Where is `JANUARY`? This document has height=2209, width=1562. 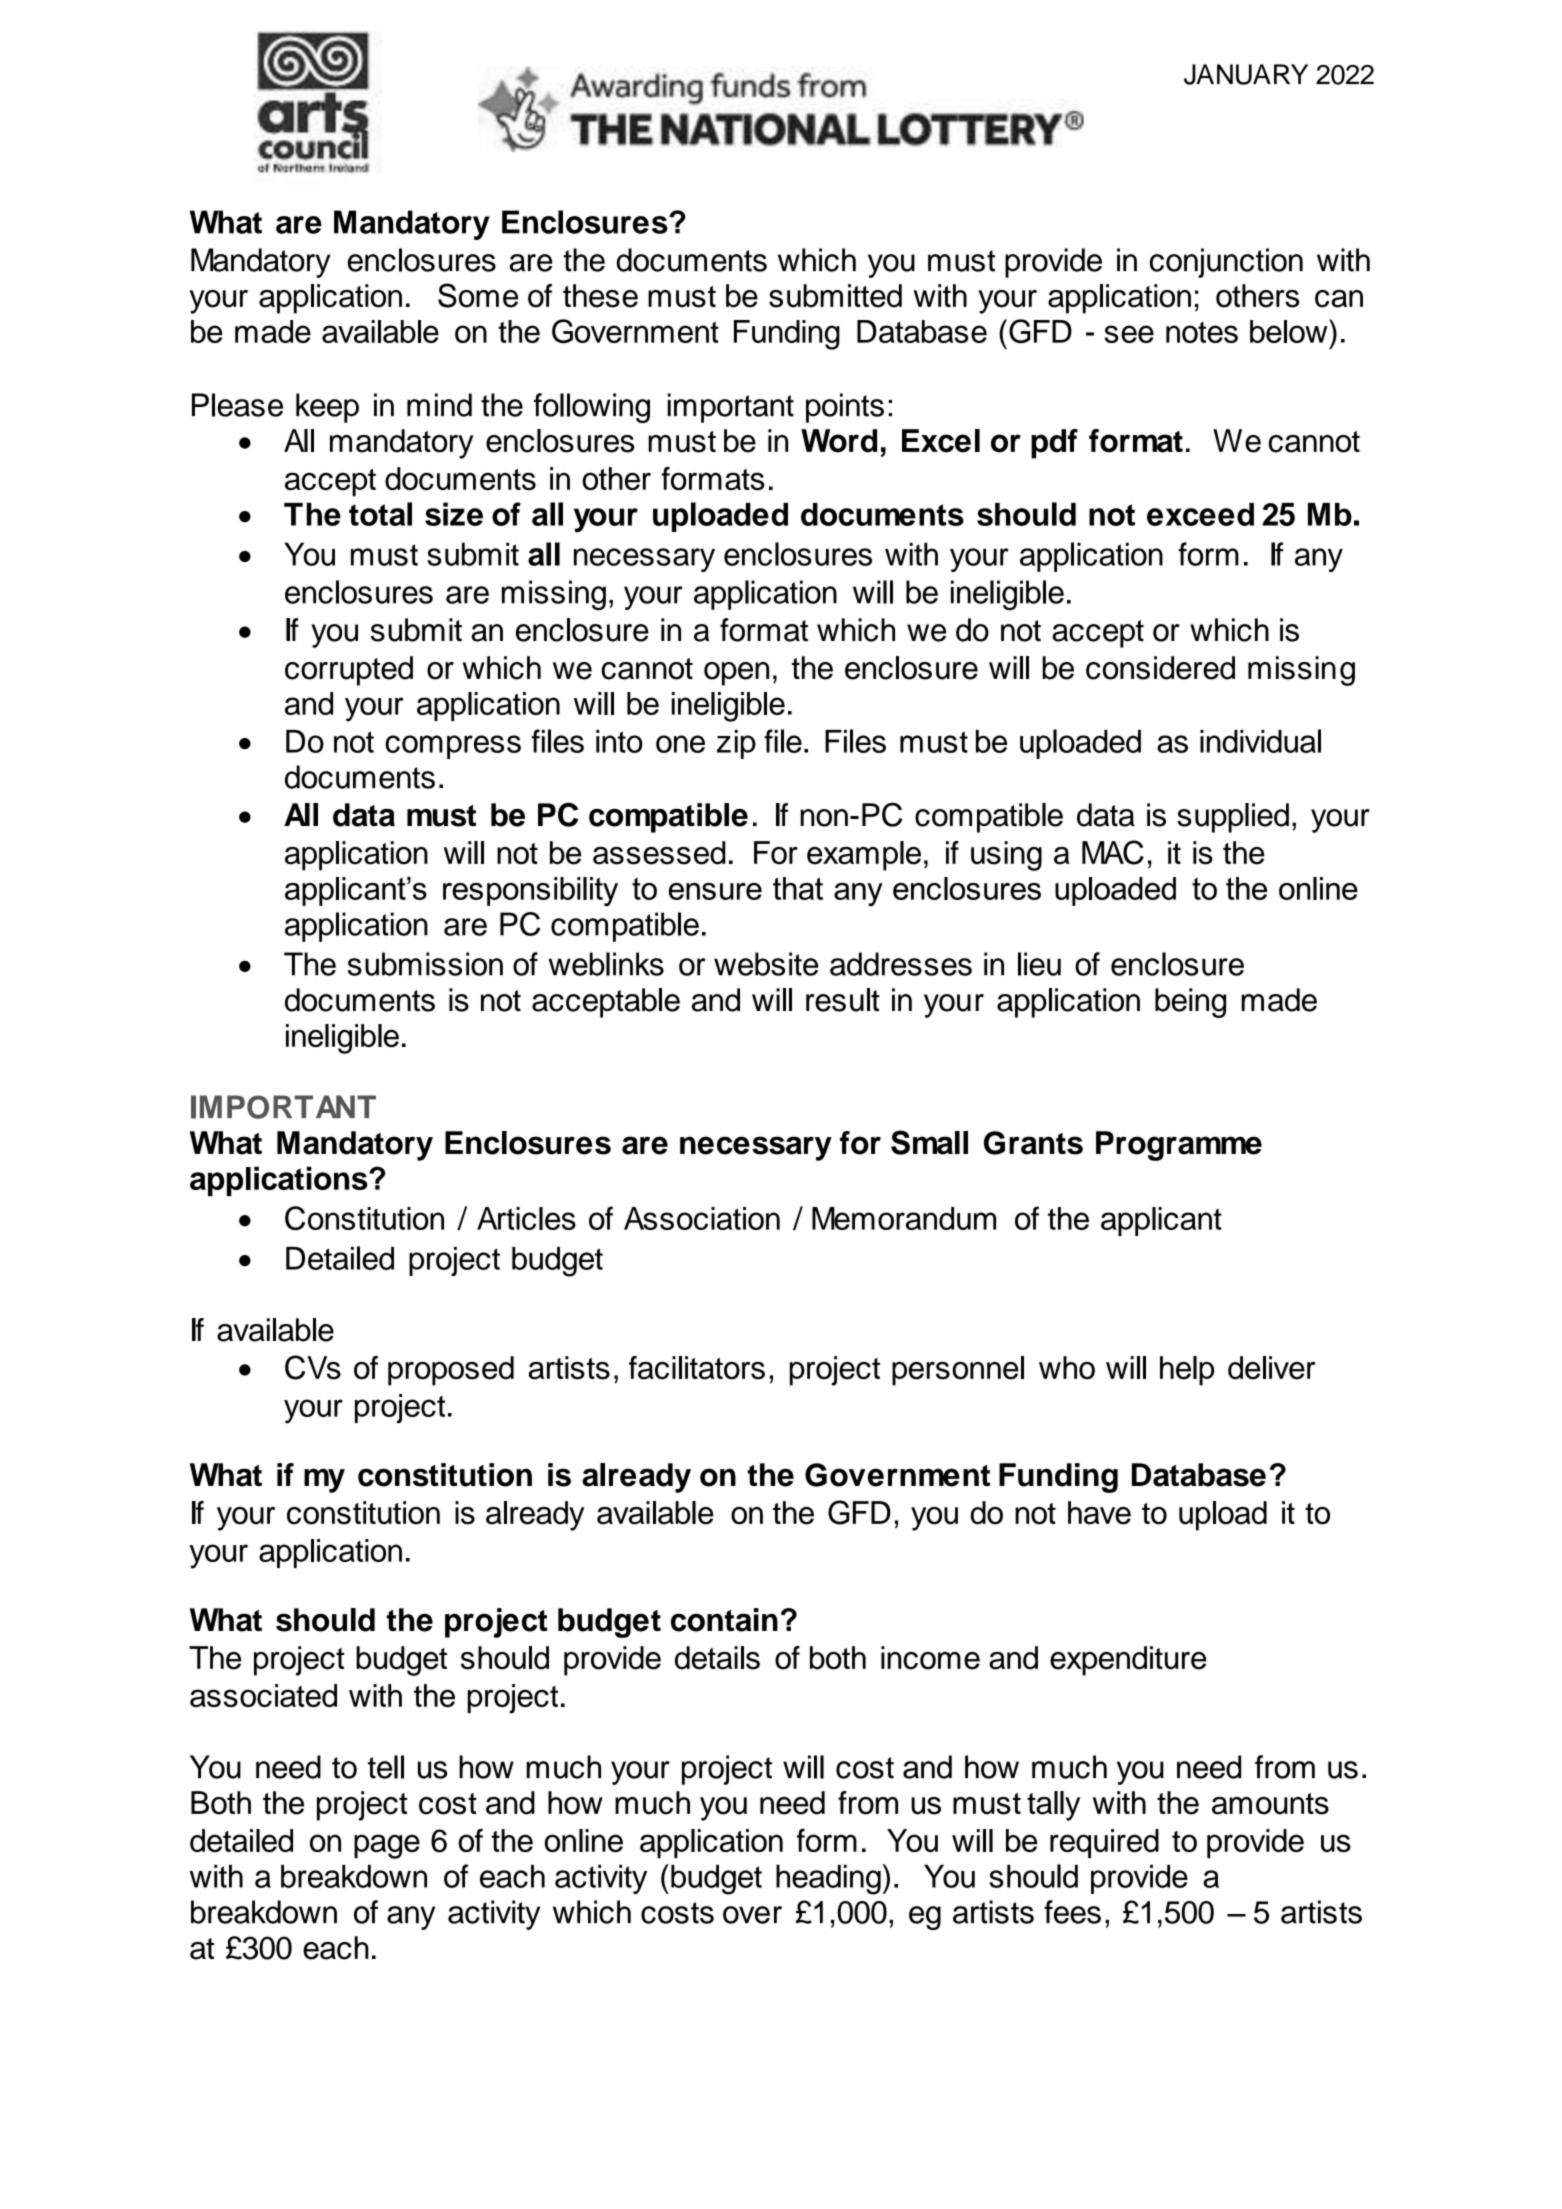 JANUARY is located at coordinates (1246, 74).
